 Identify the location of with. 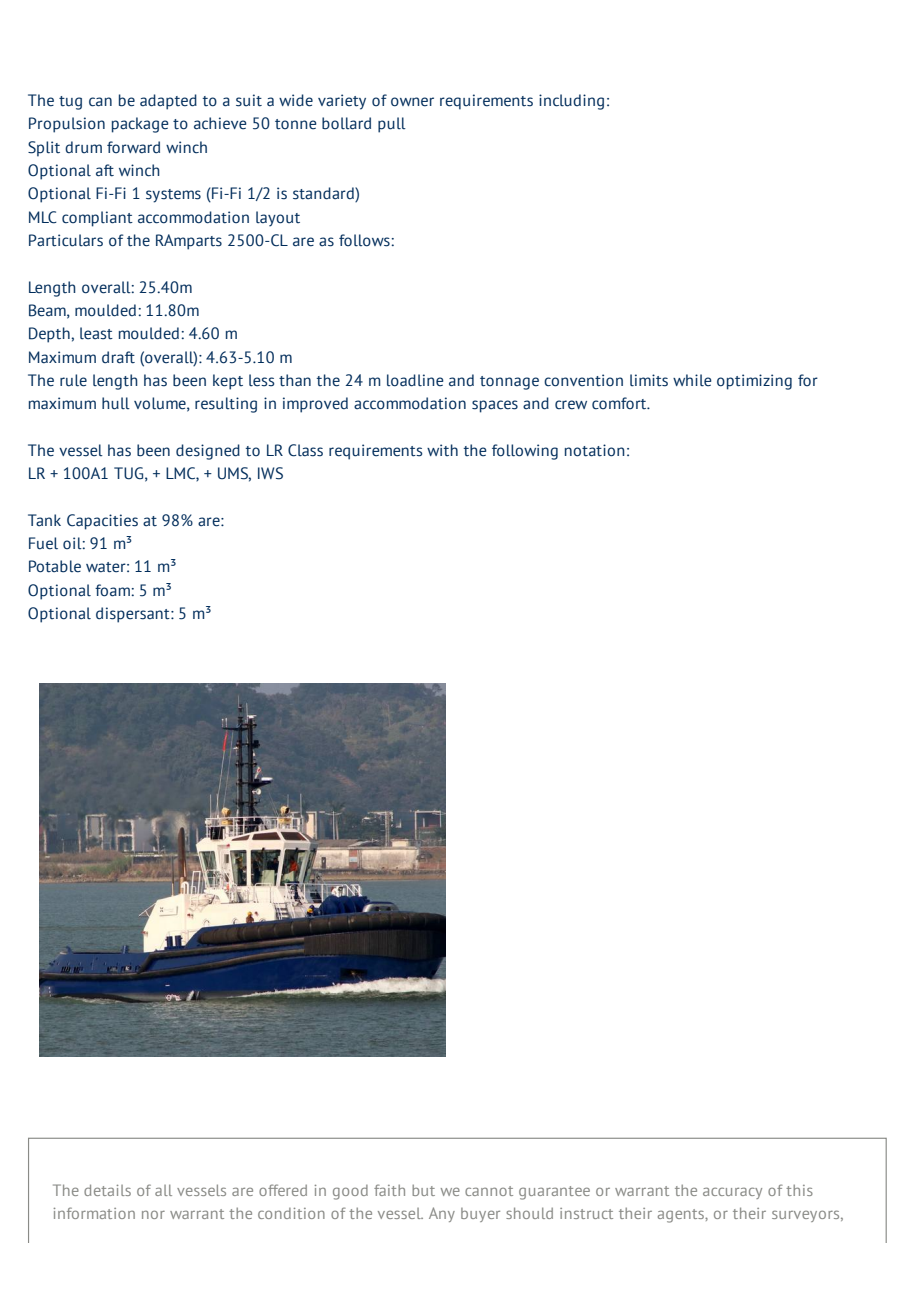
(442, 450).
